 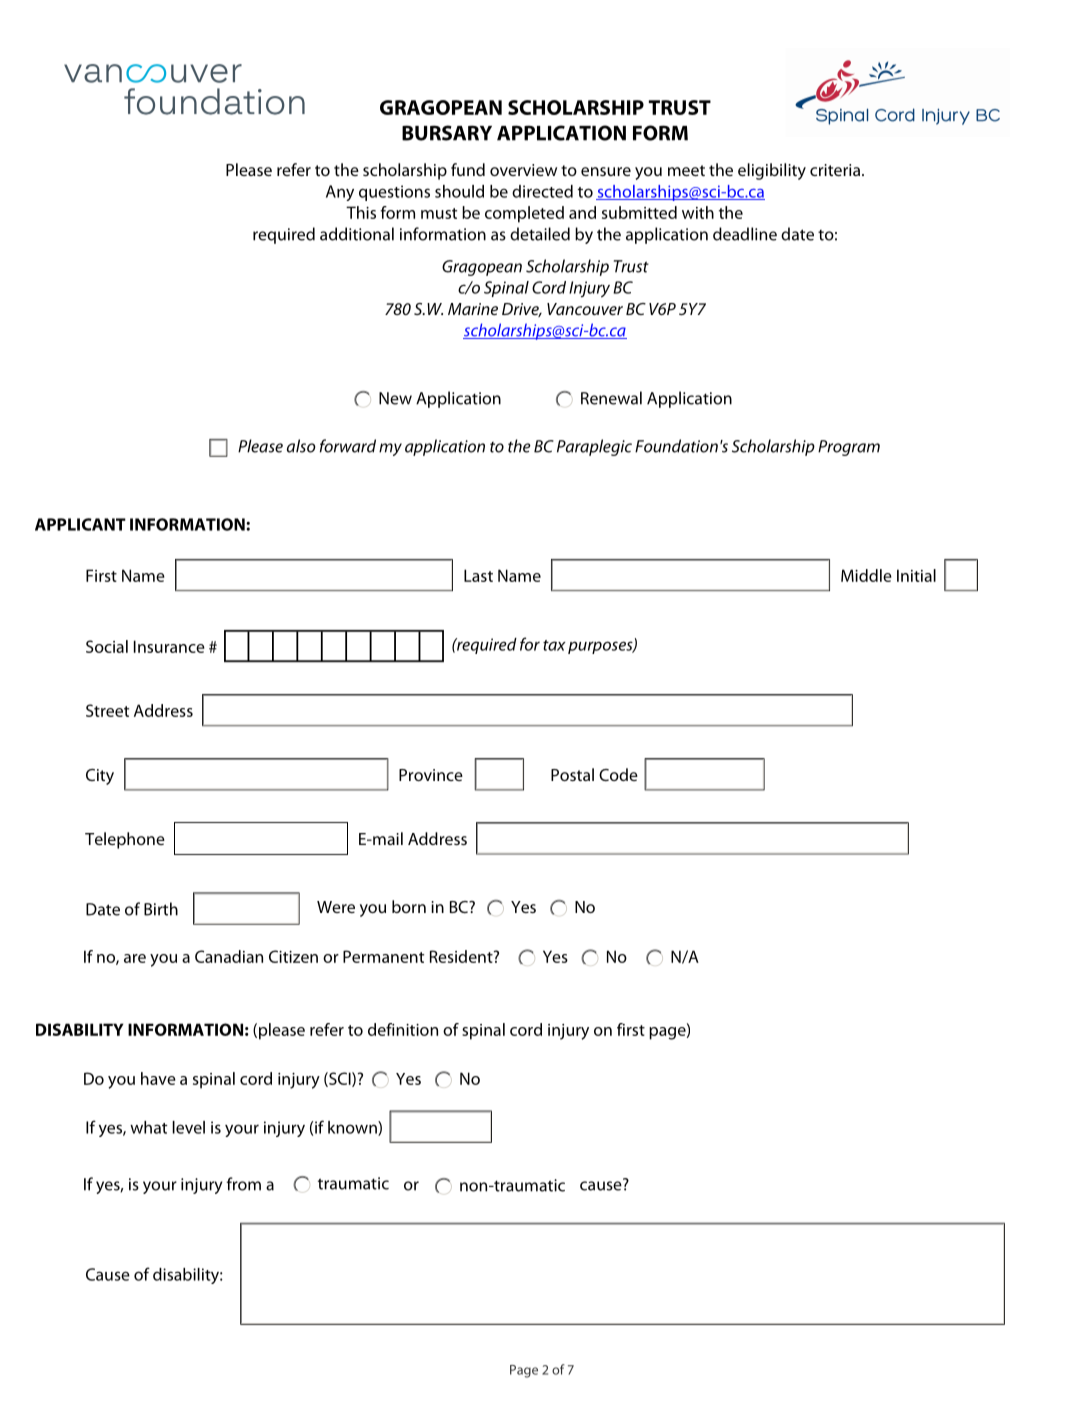 I want to click on definition, so click(x=403, y=1029).
